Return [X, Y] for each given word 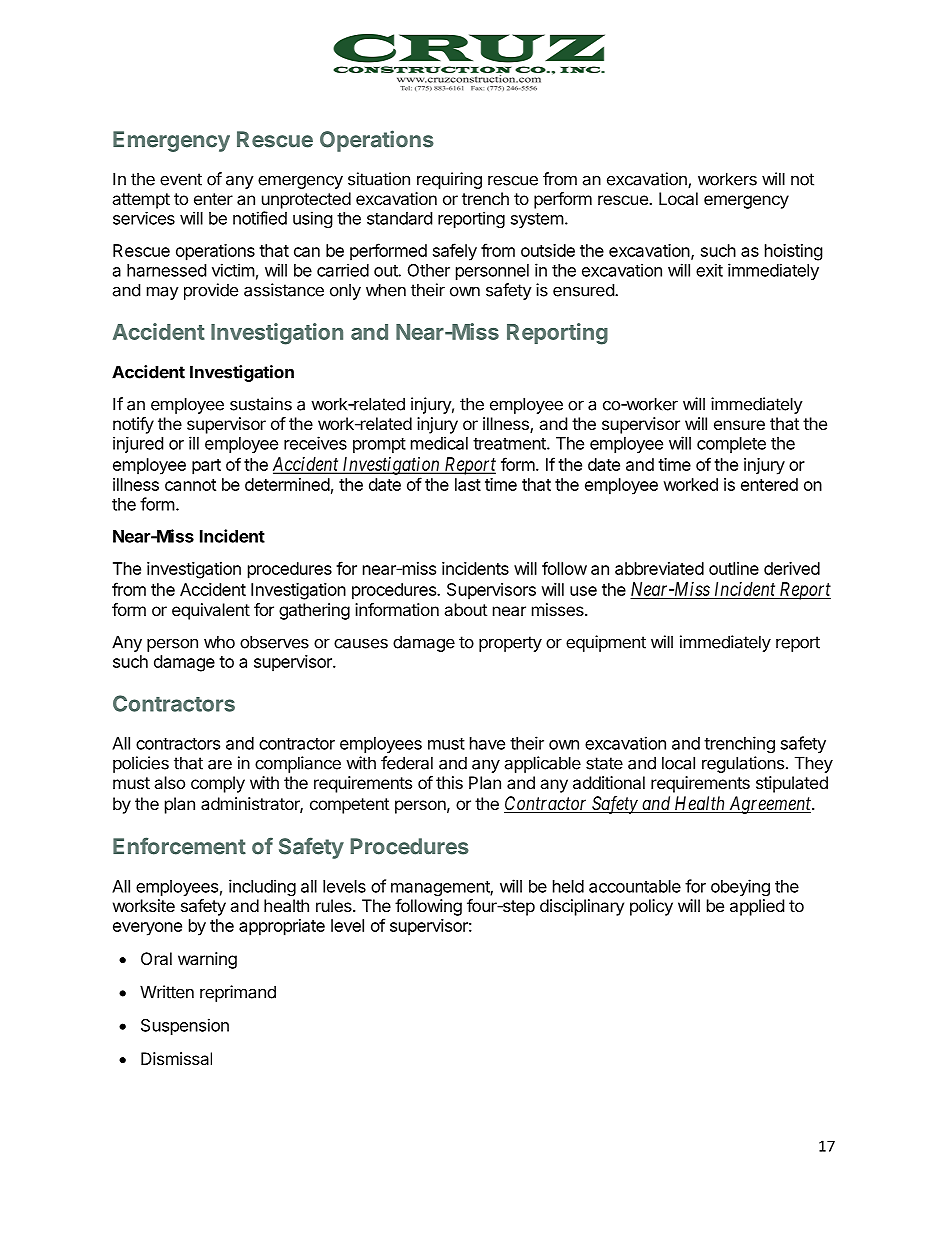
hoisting [794, 252]
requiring [449, 180]
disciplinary [582, 907]
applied [757, 907]
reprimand [238, 993]
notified [260, 218]
